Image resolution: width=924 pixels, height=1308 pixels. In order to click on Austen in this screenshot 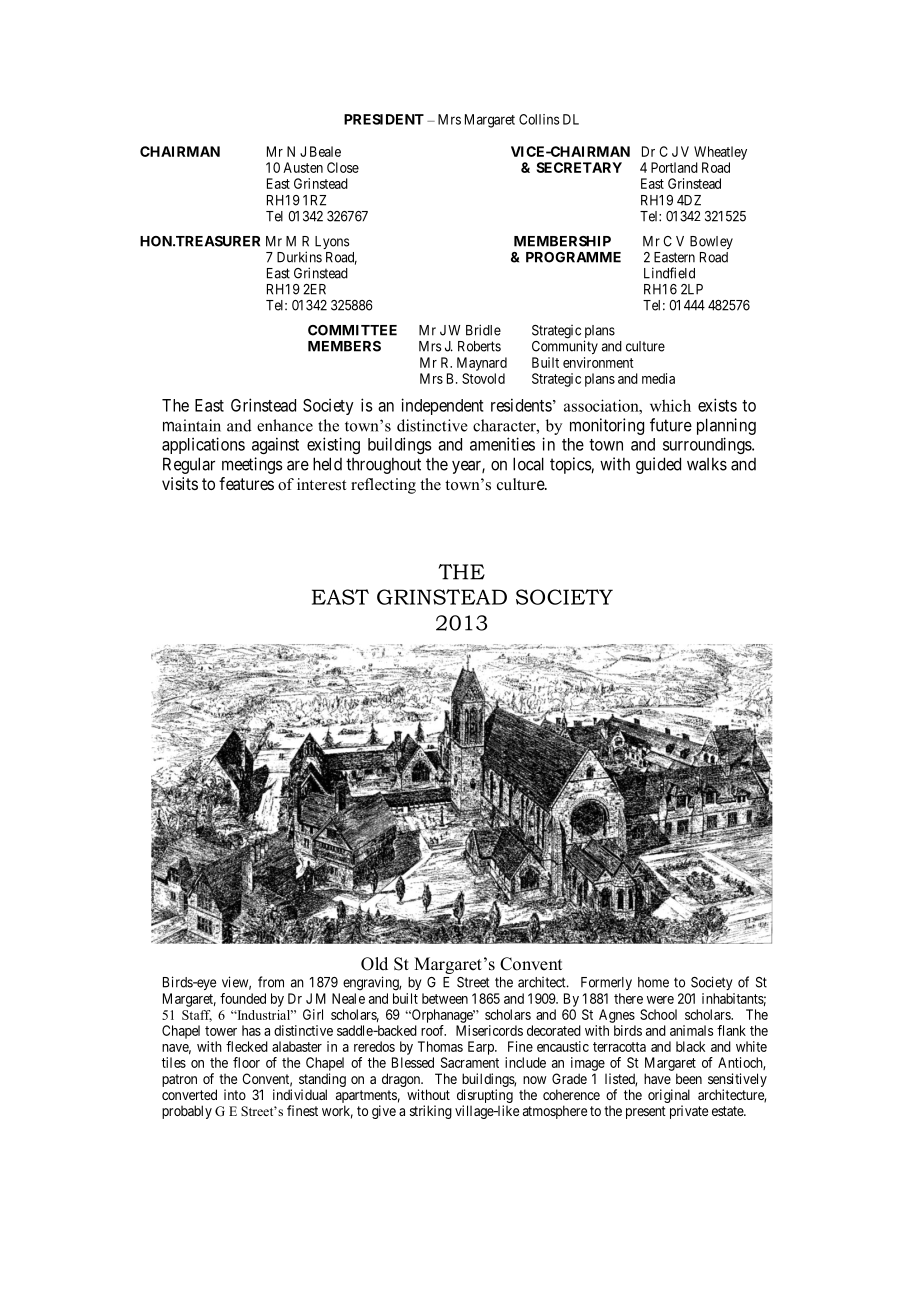, I will do `click(303, 167)`.
